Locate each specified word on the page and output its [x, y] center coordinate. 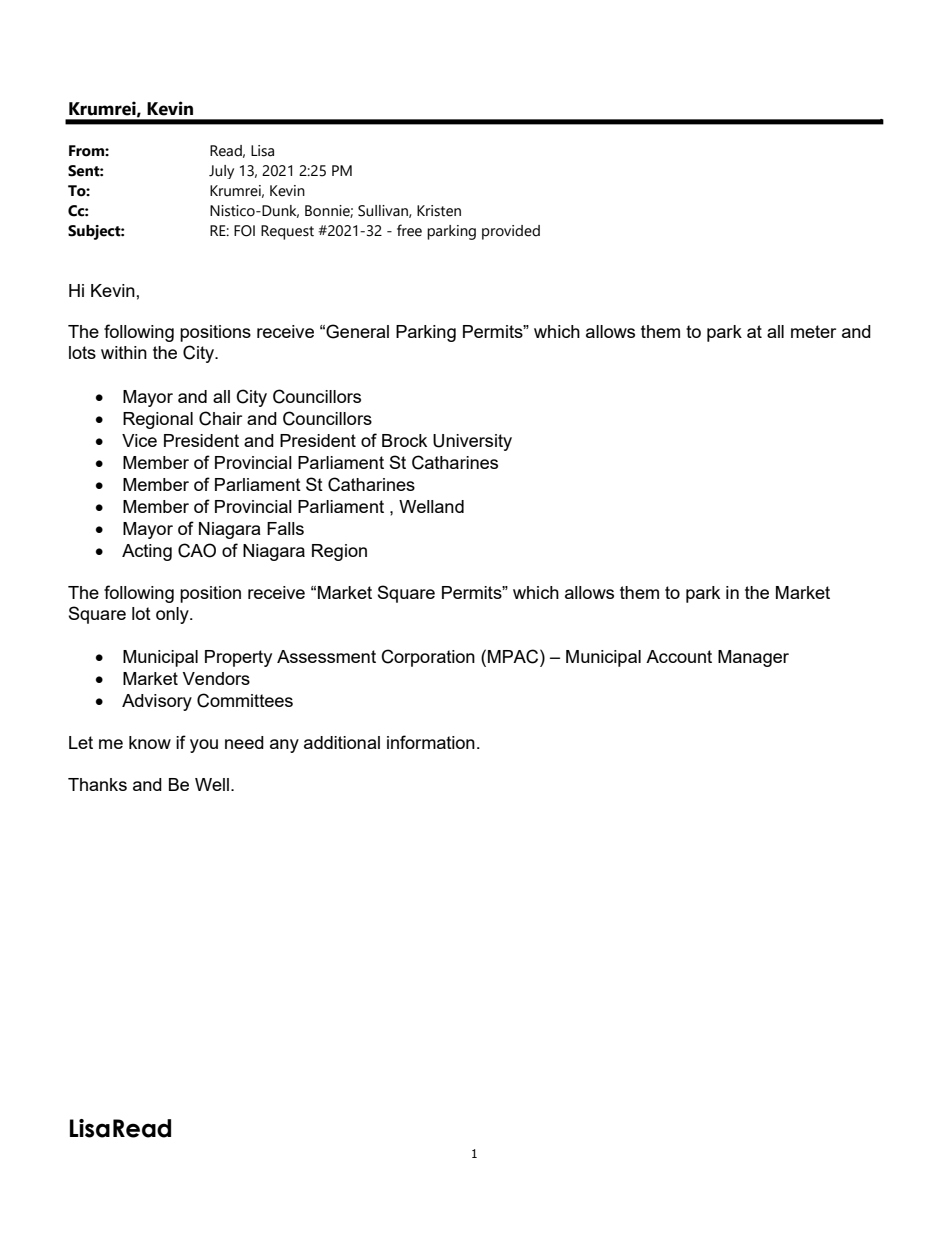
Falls [285, 528]
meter [813, 331]
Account [679, 656]
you [204, 746]
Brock [404, 440]
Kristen [439, 211]
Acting [147, 552]
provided [511, 232]
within [124, 352]
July [221, 172]
